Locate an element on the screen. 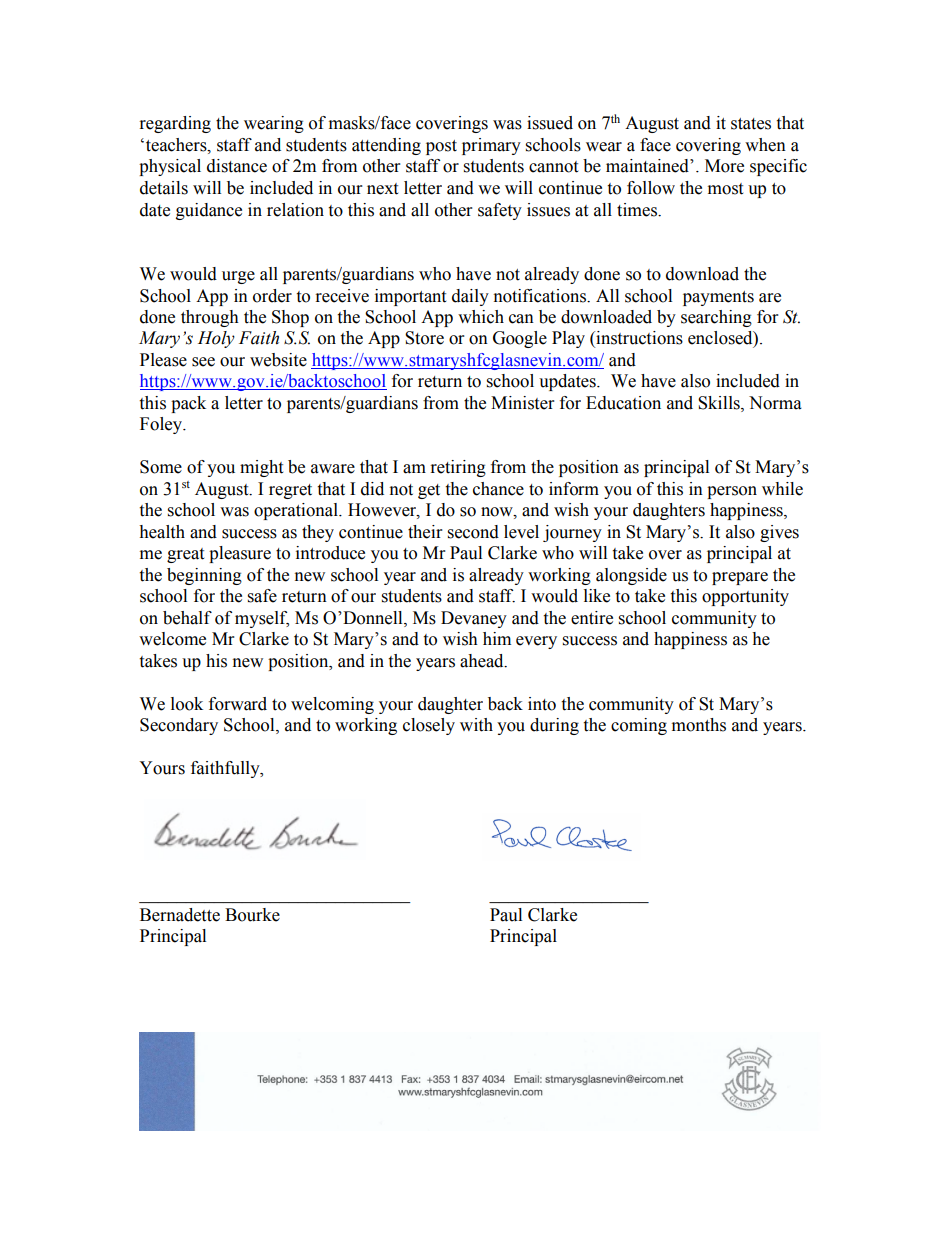  distance is located at coordinates (237, 166).
